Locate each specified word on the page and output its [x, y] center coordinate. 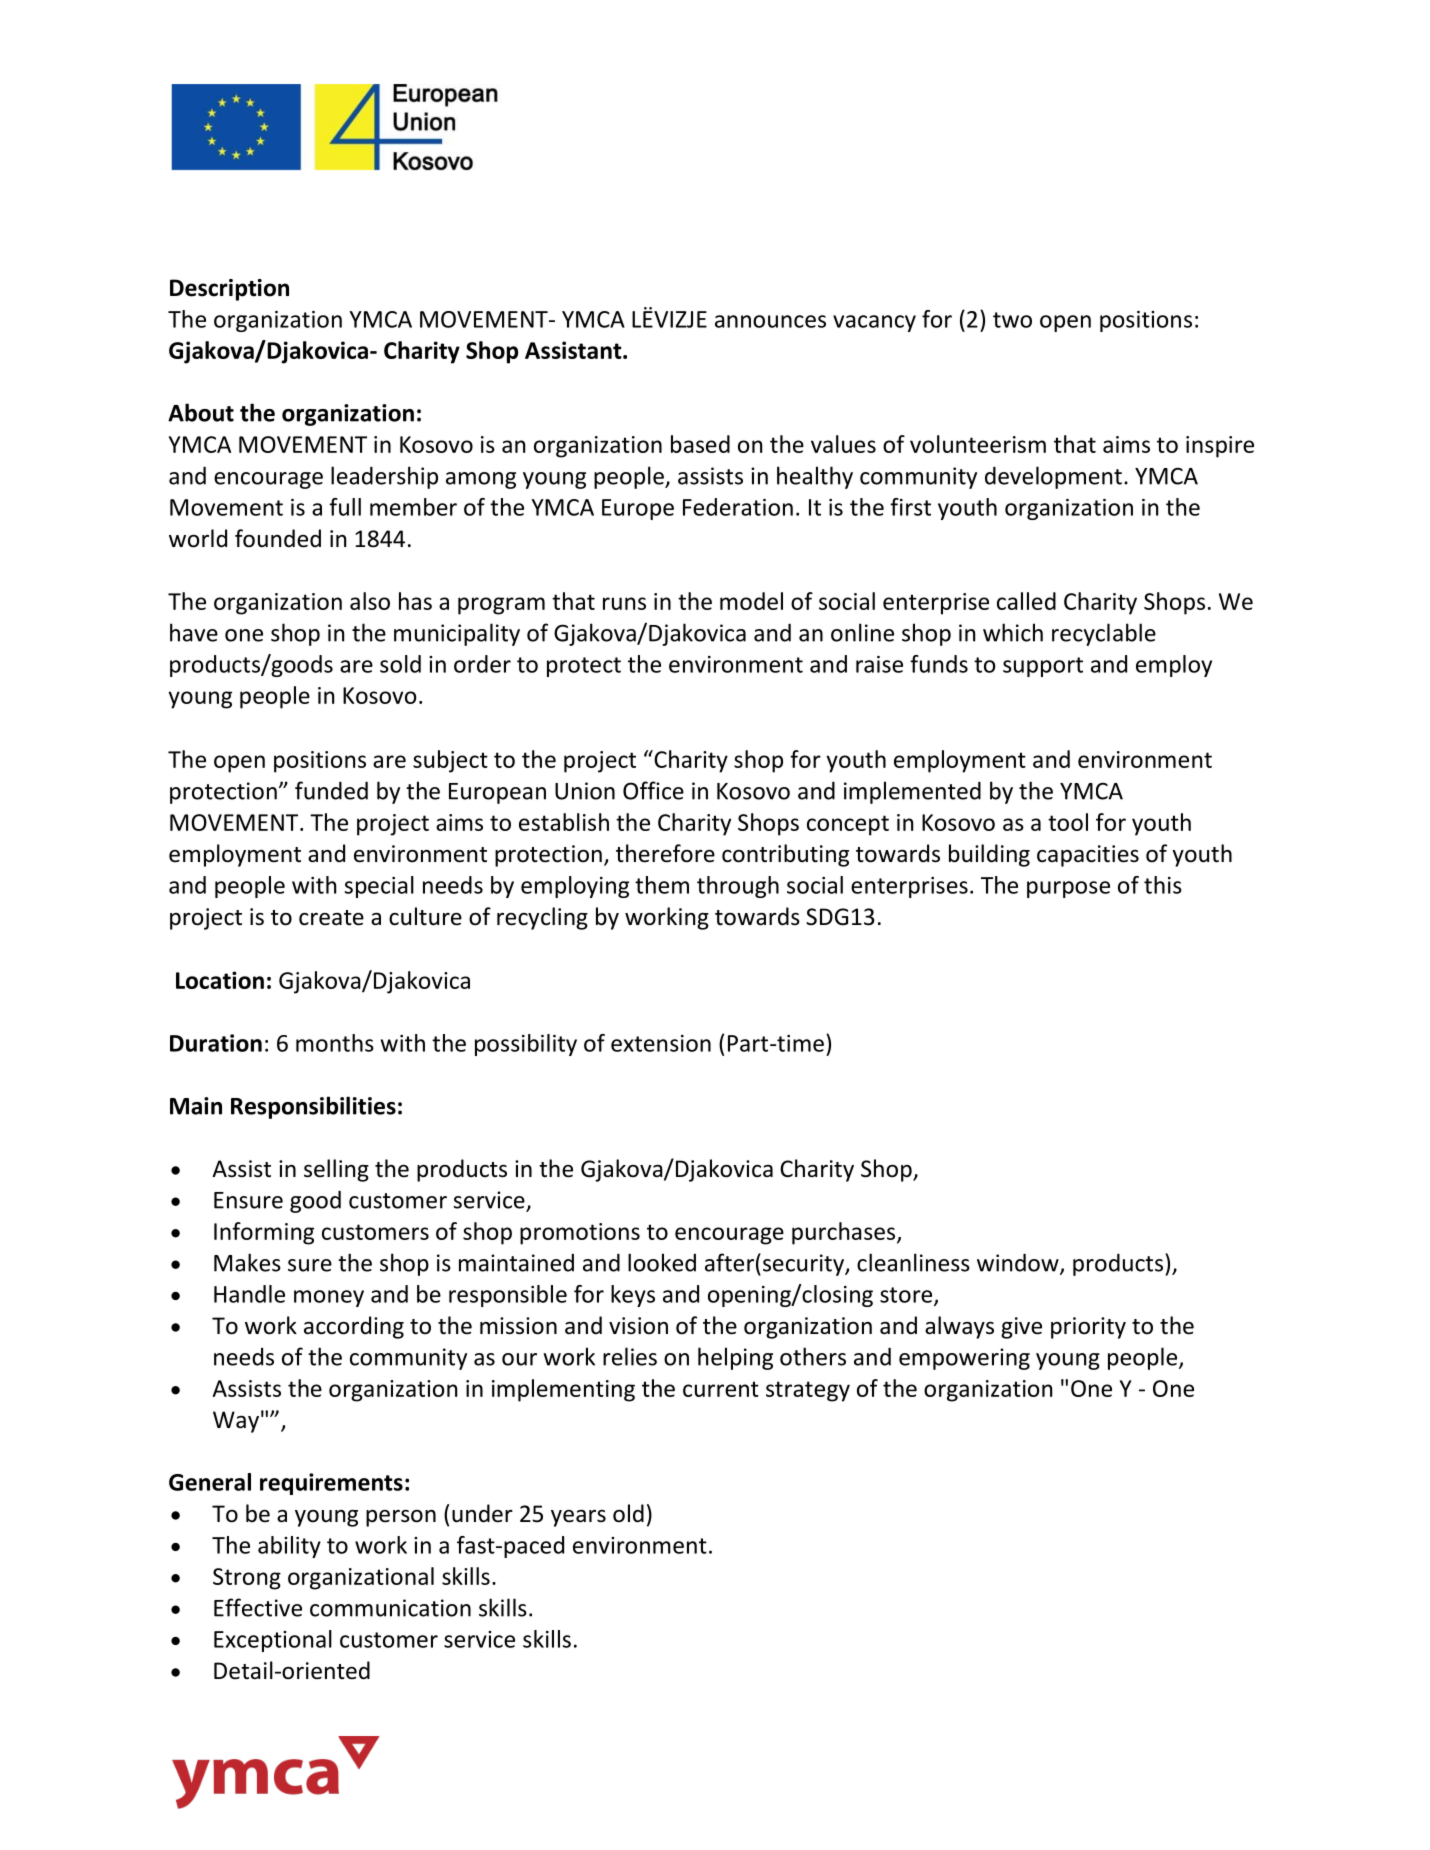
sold [400, 664]
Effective [258, 1607]
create [331, 918]
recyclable [1104, 634]
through [738, 887]
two [1012, 320]
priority [1088, 1328]
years [578, 1518]
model [751, 601]
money [329, 1298]
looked [662, 1262]
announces [770, 321]
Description [229, 290]
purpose [1068, 889]
